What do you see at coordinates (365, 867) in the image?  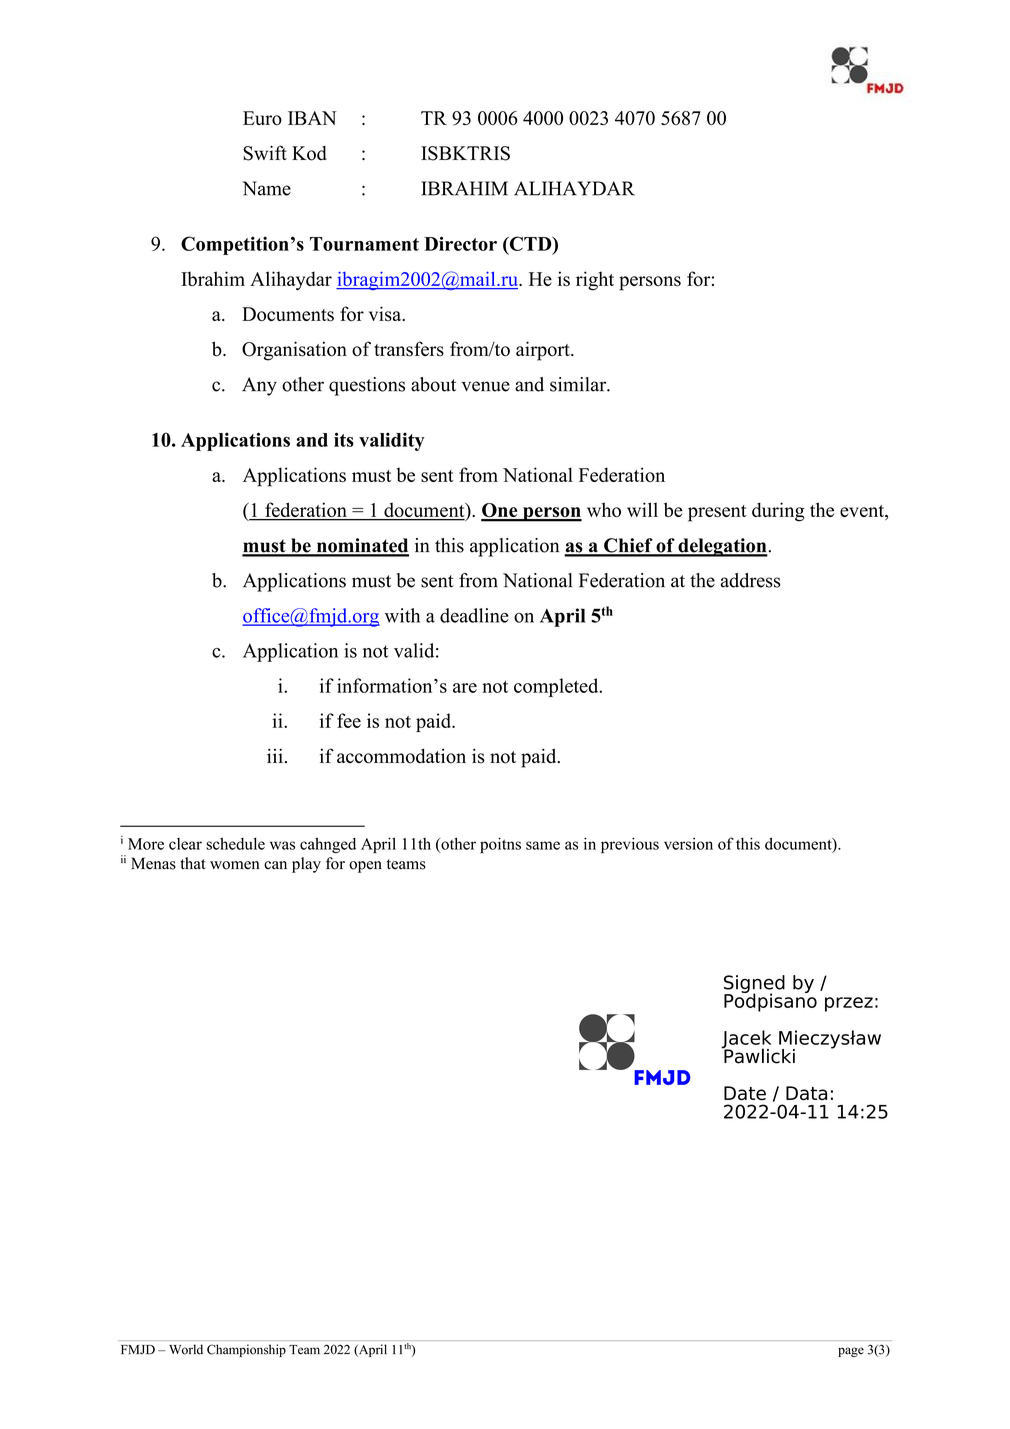 I see `open` at bounding box center [365, 867].
